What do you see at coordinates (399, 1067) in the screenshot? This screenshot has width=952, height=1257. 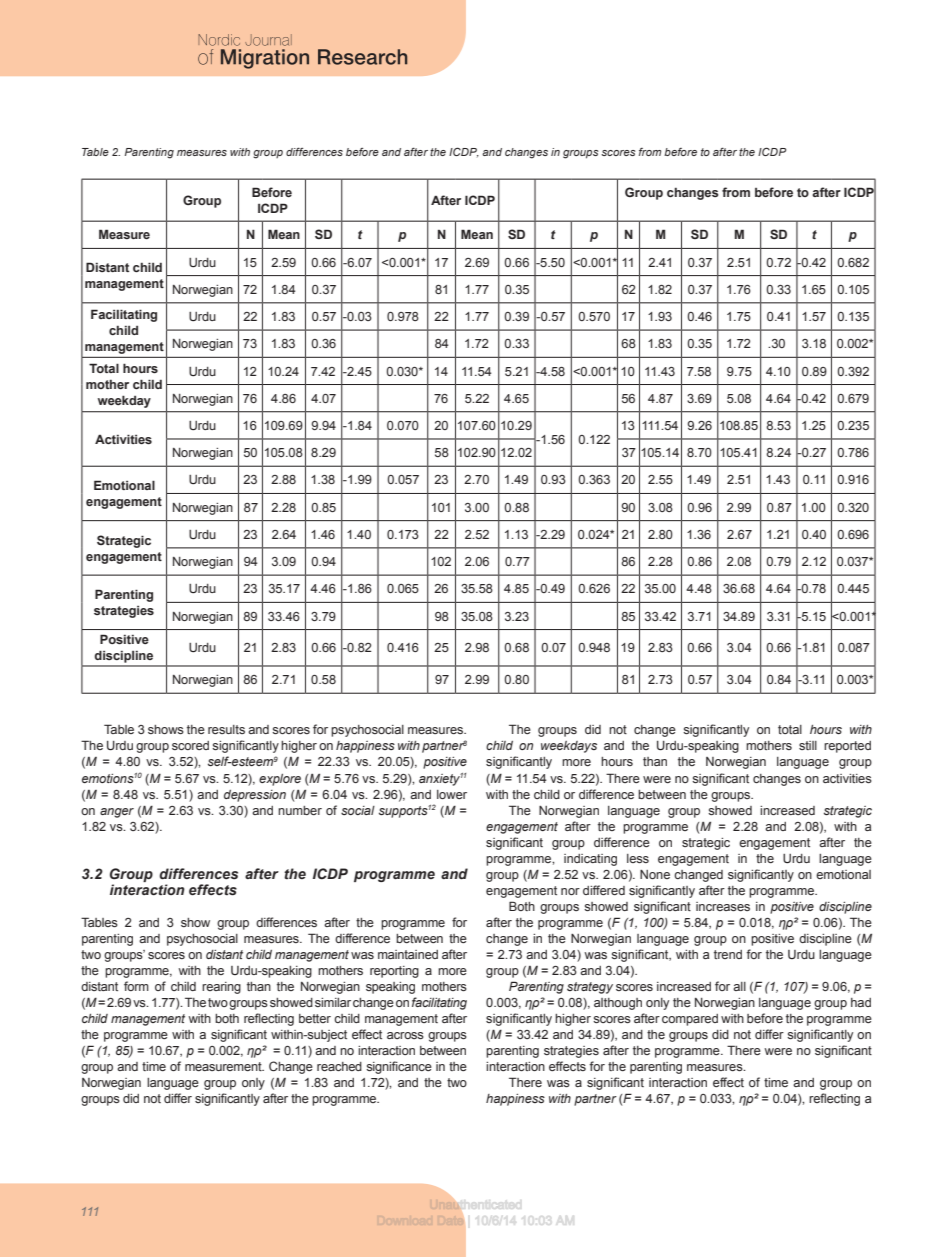 I see `significance` at bounding box center [399, 1067].
